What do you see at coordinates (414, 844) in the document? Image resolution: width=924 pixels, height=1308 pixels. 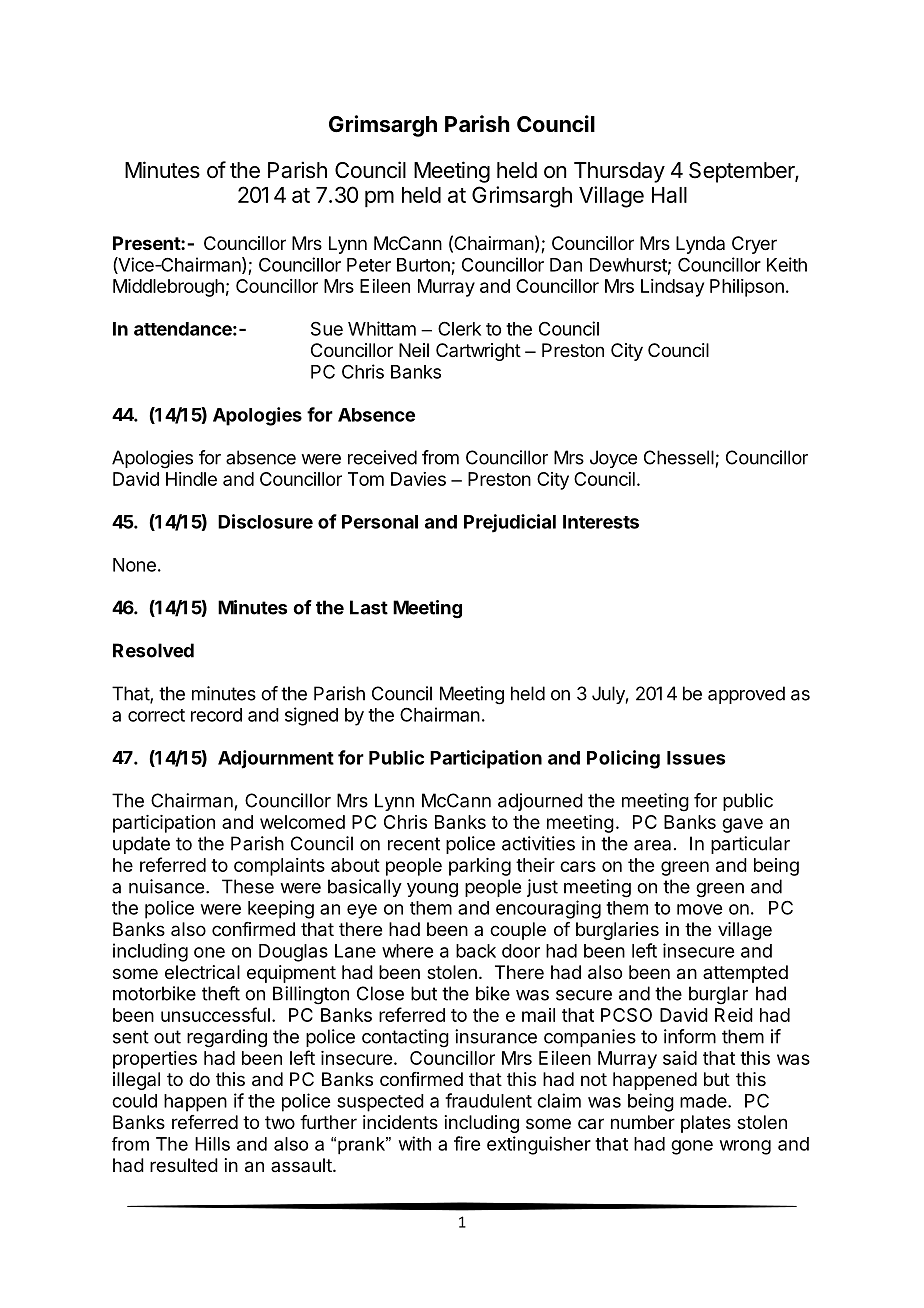 I see `recent` at bounding box center [414, 844].
